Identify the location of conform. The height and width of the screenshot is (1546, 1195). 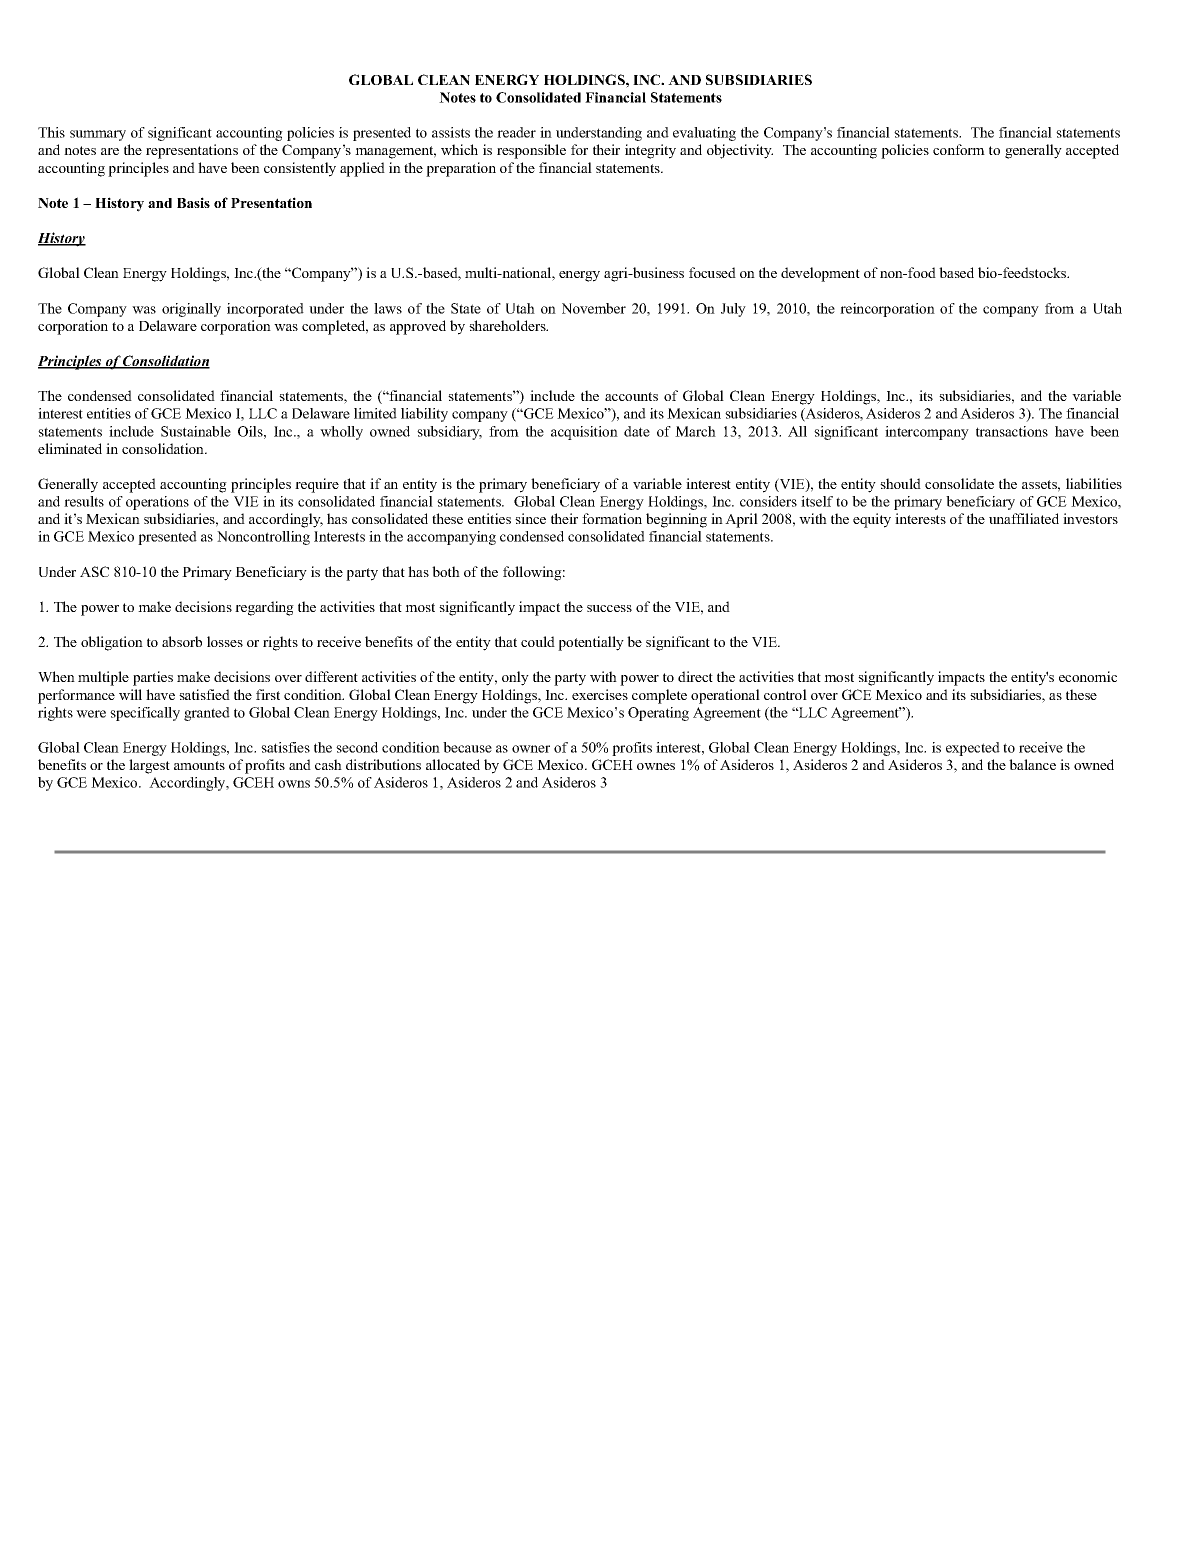
(959, 149).
